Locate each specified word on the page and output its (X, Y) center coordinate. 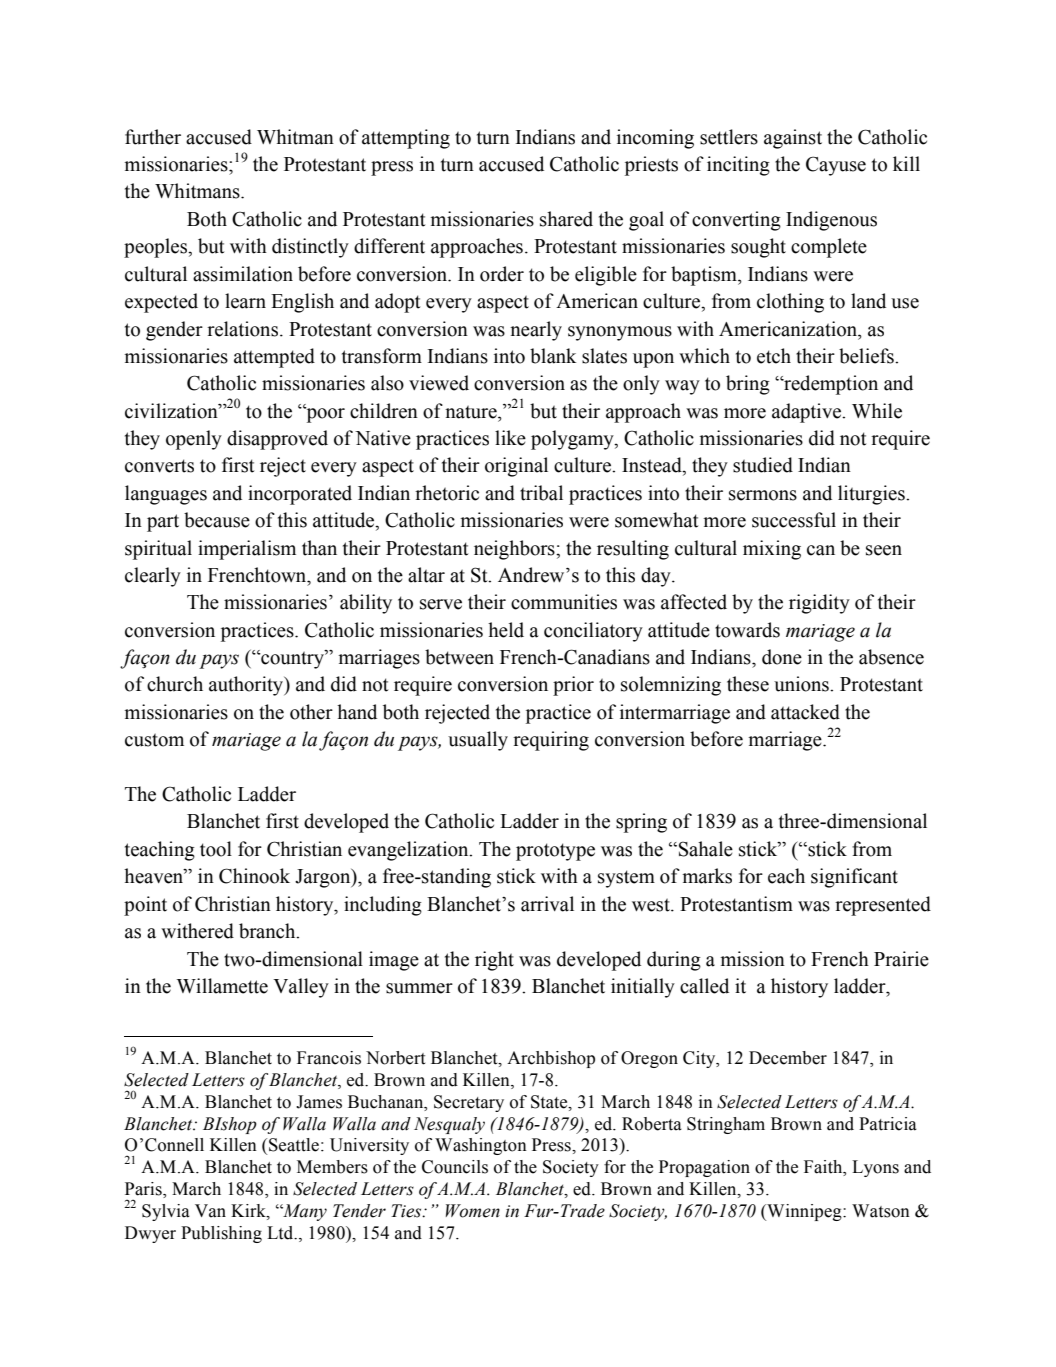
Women (473, 1211)
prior (573, 686)
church (175, 684)
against (793, 139)
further (153, 137)
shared (566, 219)
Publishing (221, 1234)
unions (802, 684)
